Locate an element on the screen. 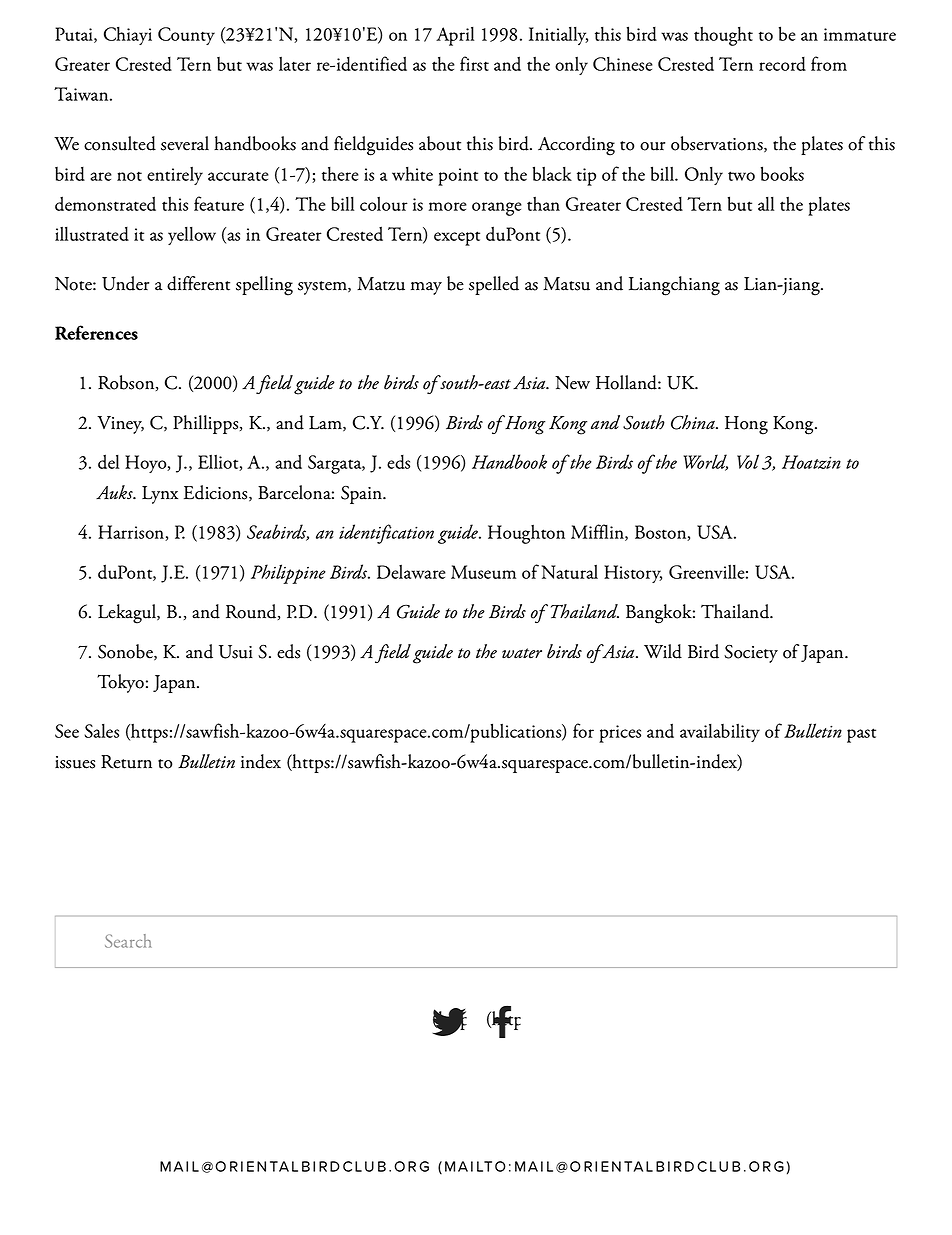 The height and width of the screenshot is (1235, 952). availability is located at coordinates (720, 732).
